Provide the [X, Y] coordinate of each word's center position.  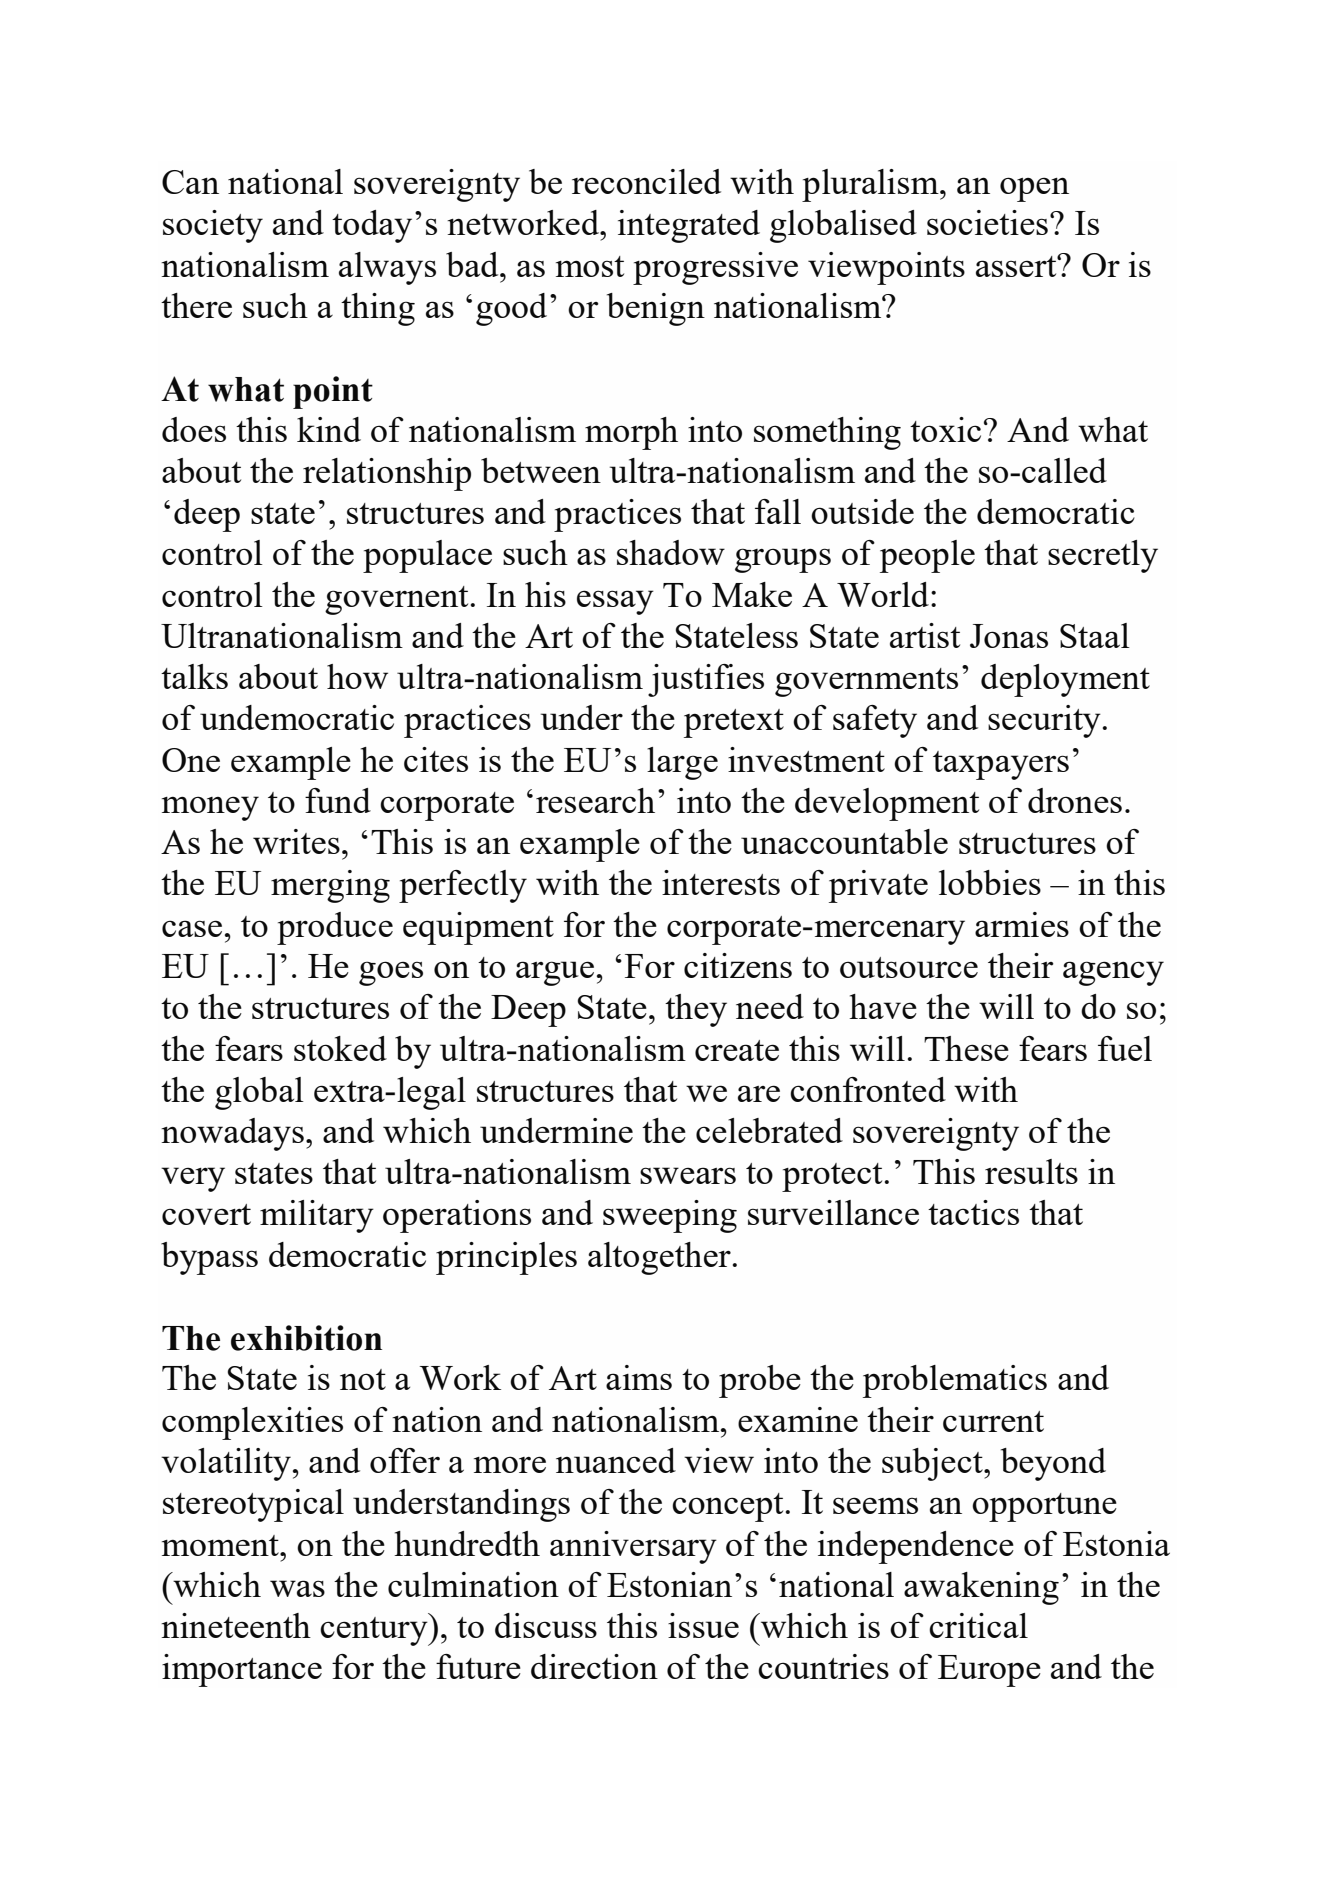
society [213, 226]
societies [987, 222]
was [297, 1588]
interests [721, 882]
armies [1022, 924]
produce [335, 928]
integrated [689, 226]
